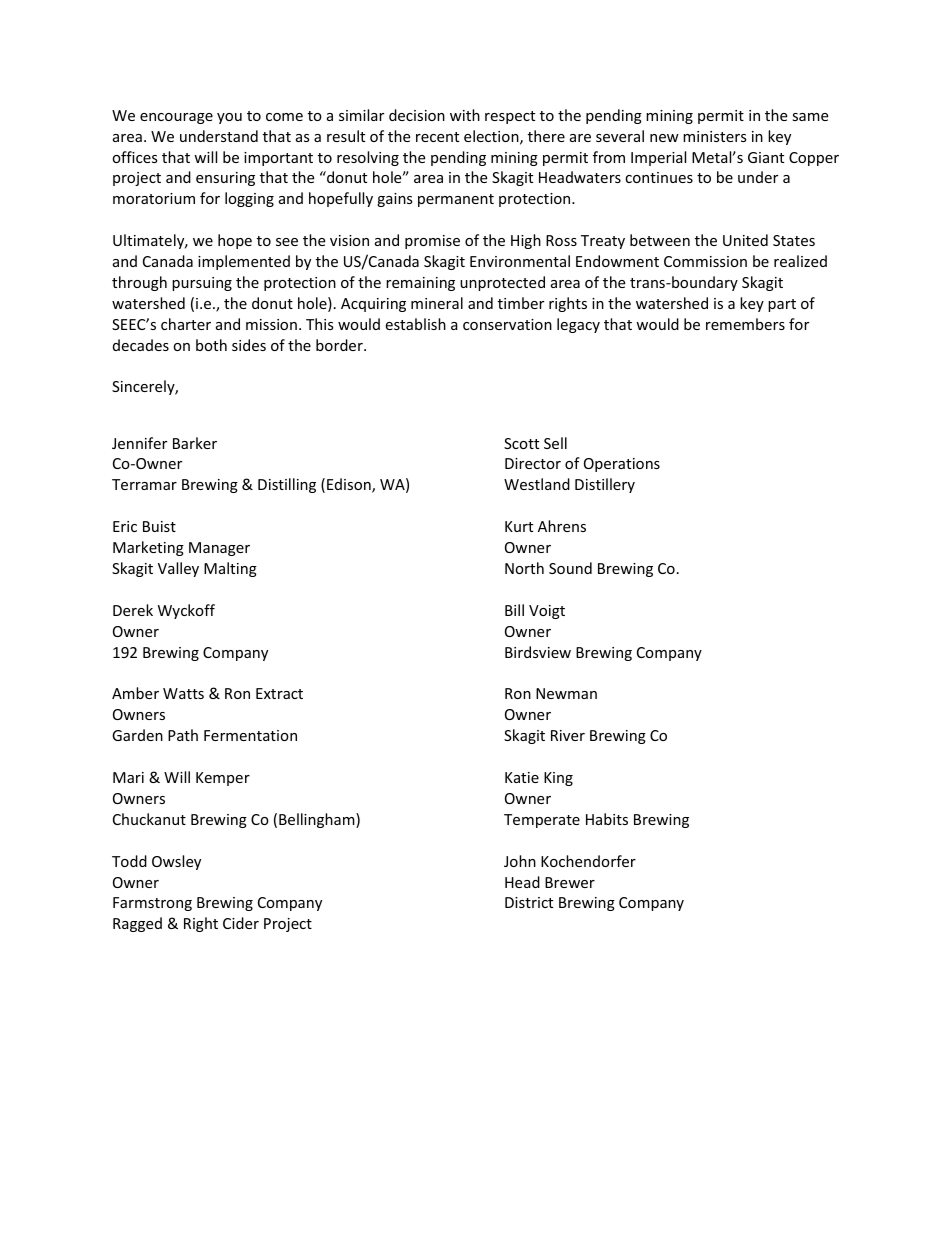 The width and height of the document is (952, 1233). What do you see at coordinates (521, 443) in the document?
I see `Scott` at bounding box center [521, 443].
